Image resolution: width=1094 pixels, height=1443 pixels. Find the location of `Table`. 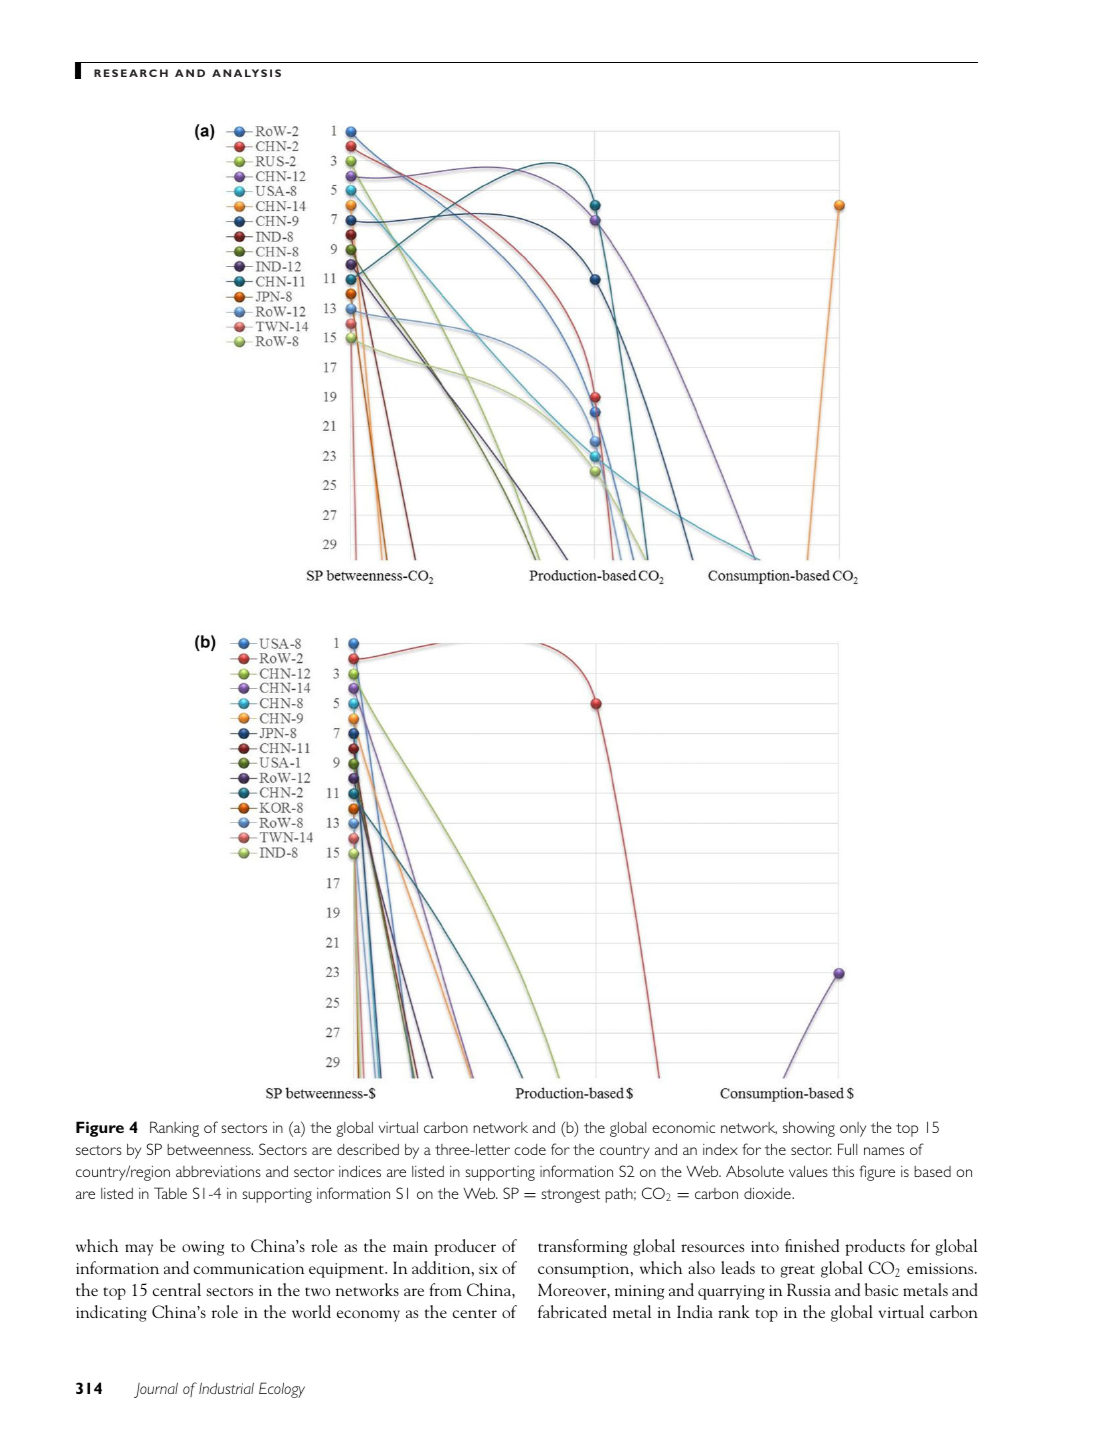

Table is located at coordinates (170, 1193).
